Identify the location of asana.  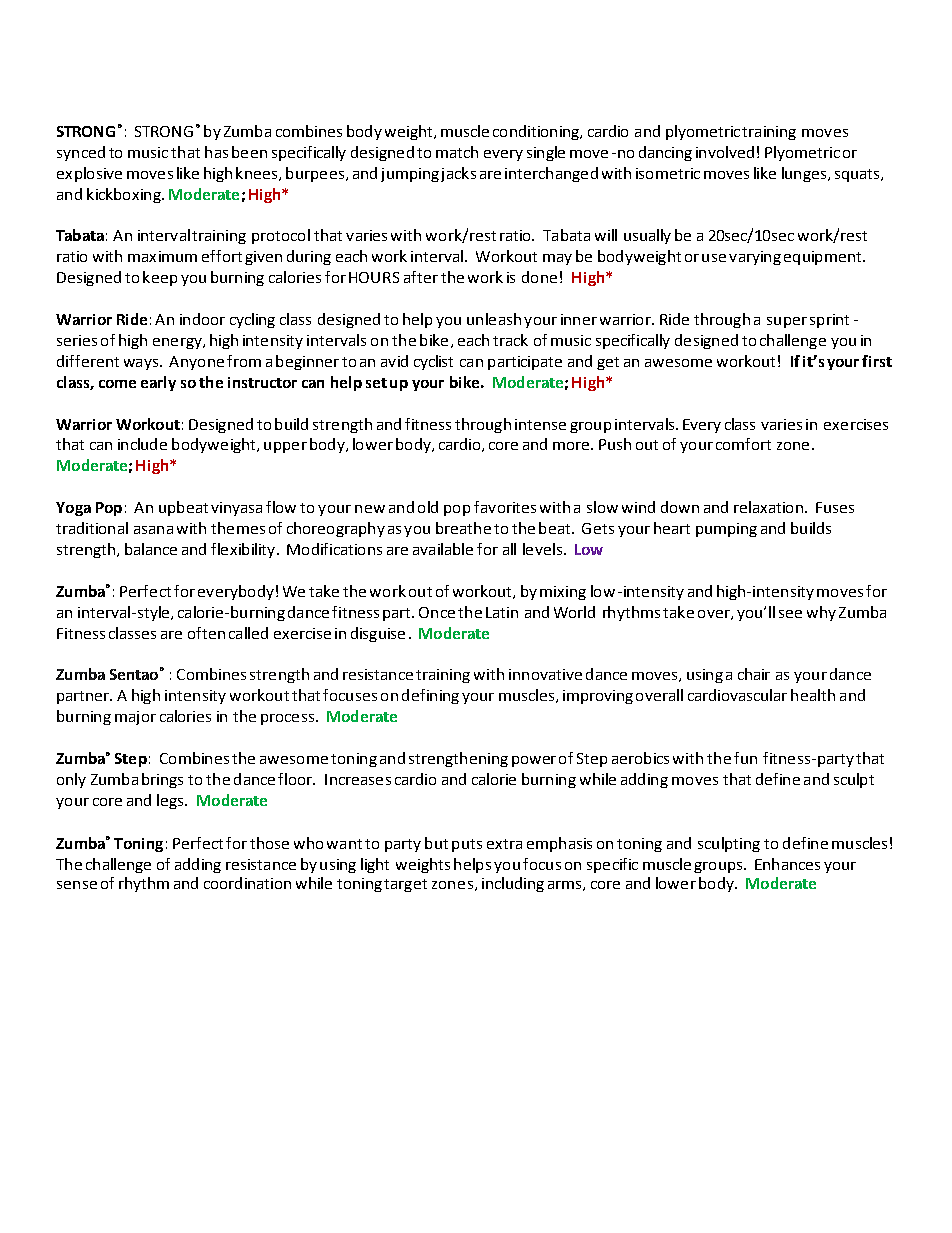
(153, 530).
